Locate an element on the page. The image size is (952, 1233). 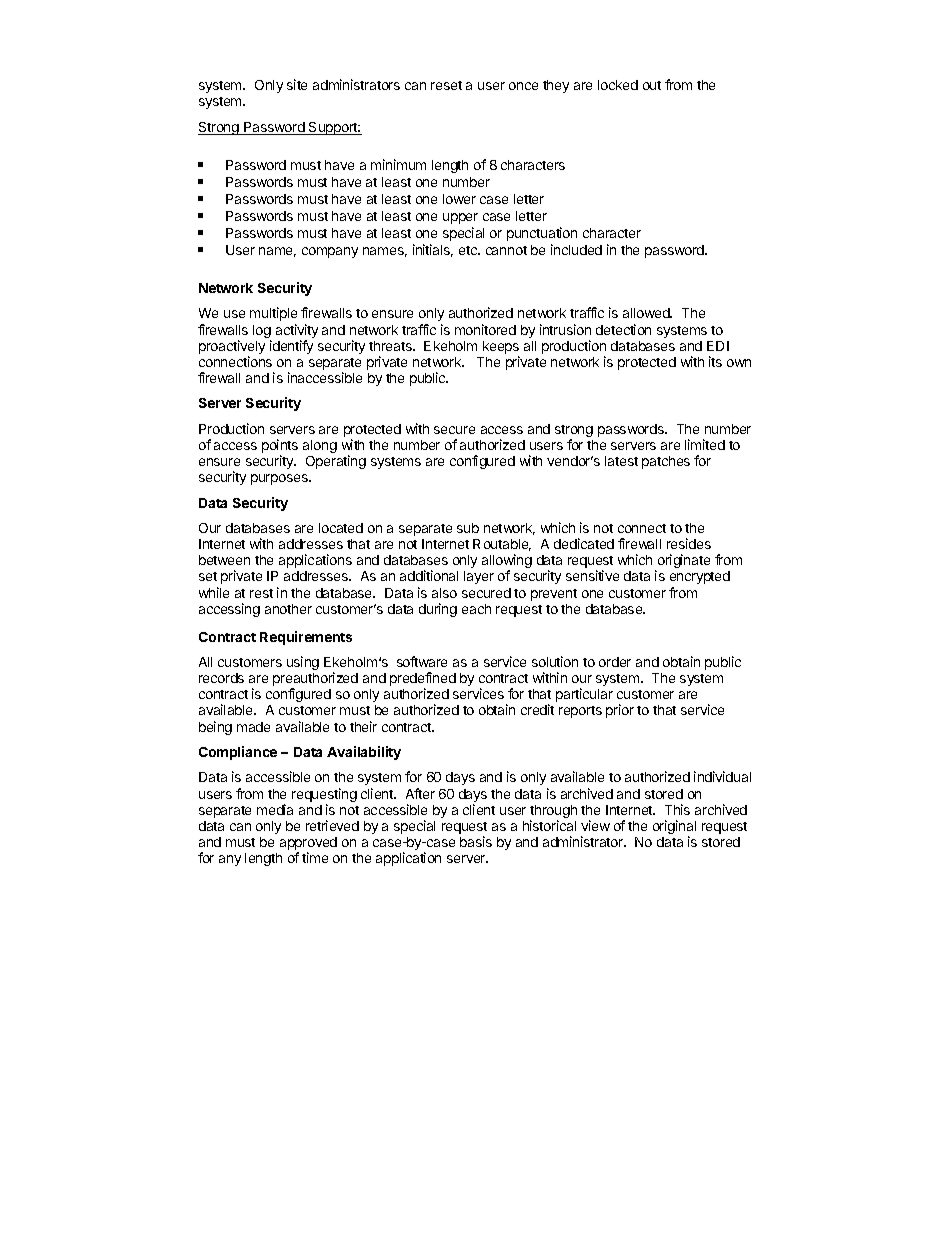
basis is located at coordinates (476, 841).
